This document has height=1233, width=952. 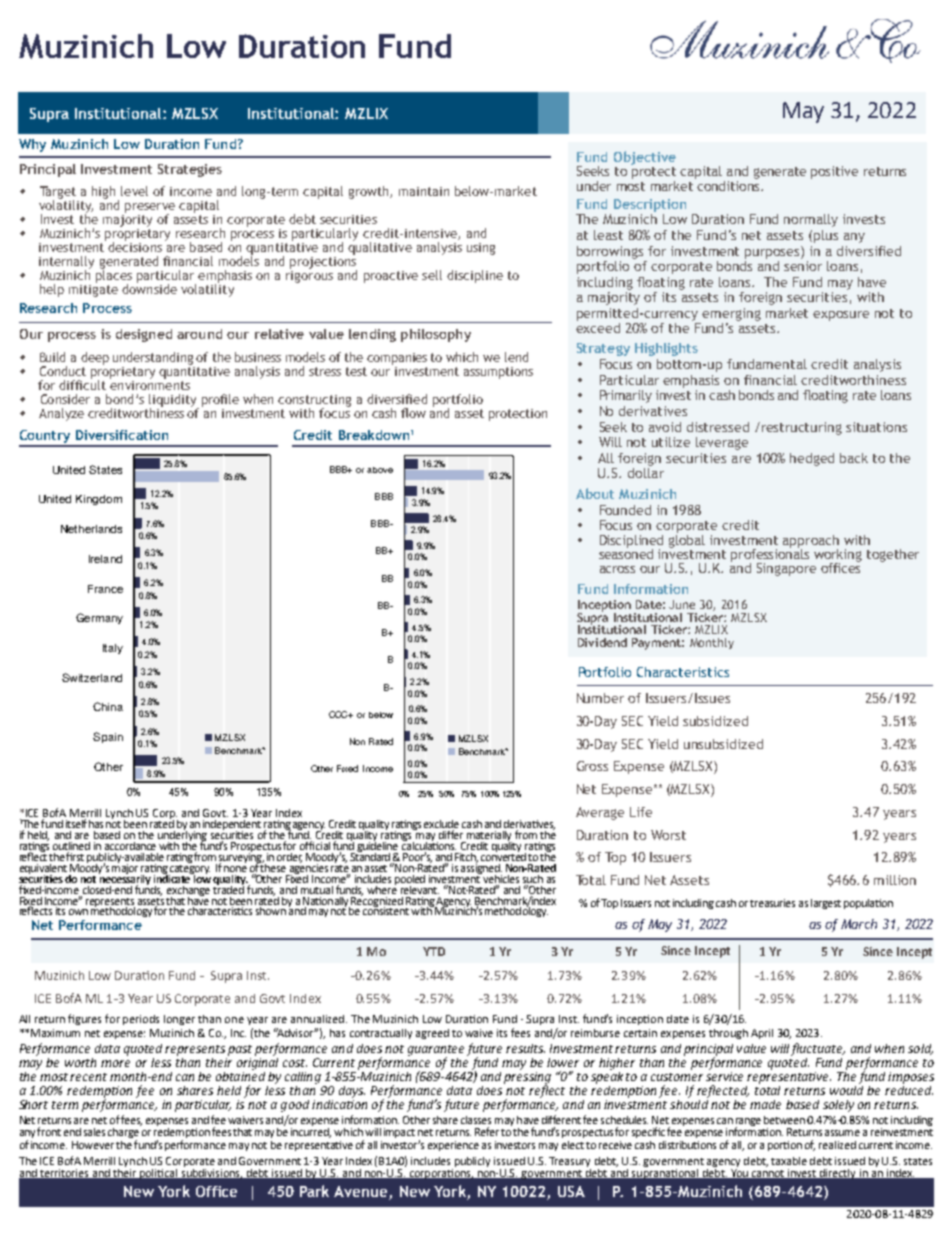 What do you see at coordinates (786, 569) in the document?
I see `Singapore` at bounding box center [786, 569].
